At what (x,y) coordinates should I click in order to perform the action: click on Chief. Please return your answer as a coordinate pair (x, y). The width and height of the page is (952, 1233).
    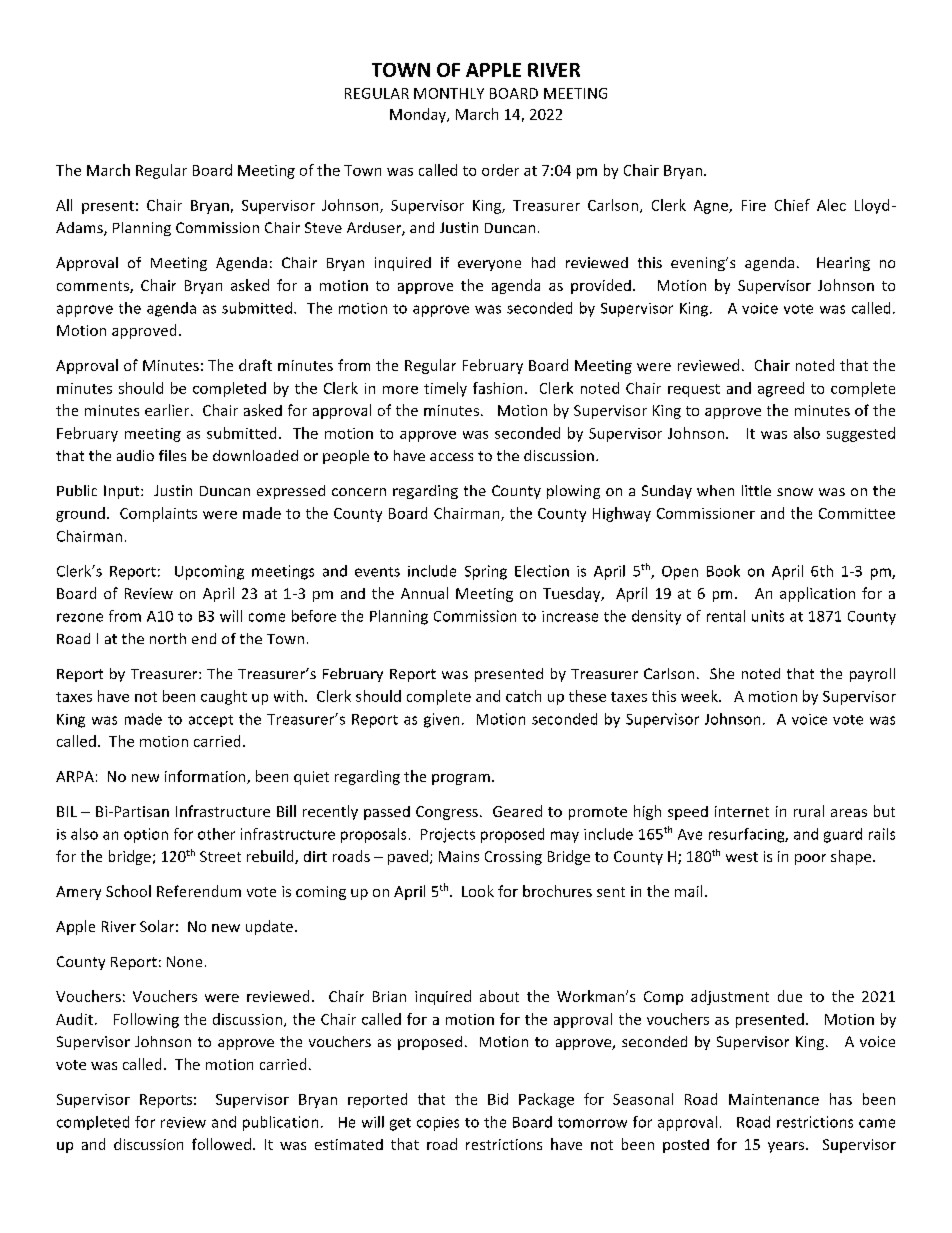
    Looking at the image, I should click on (792, 205).
